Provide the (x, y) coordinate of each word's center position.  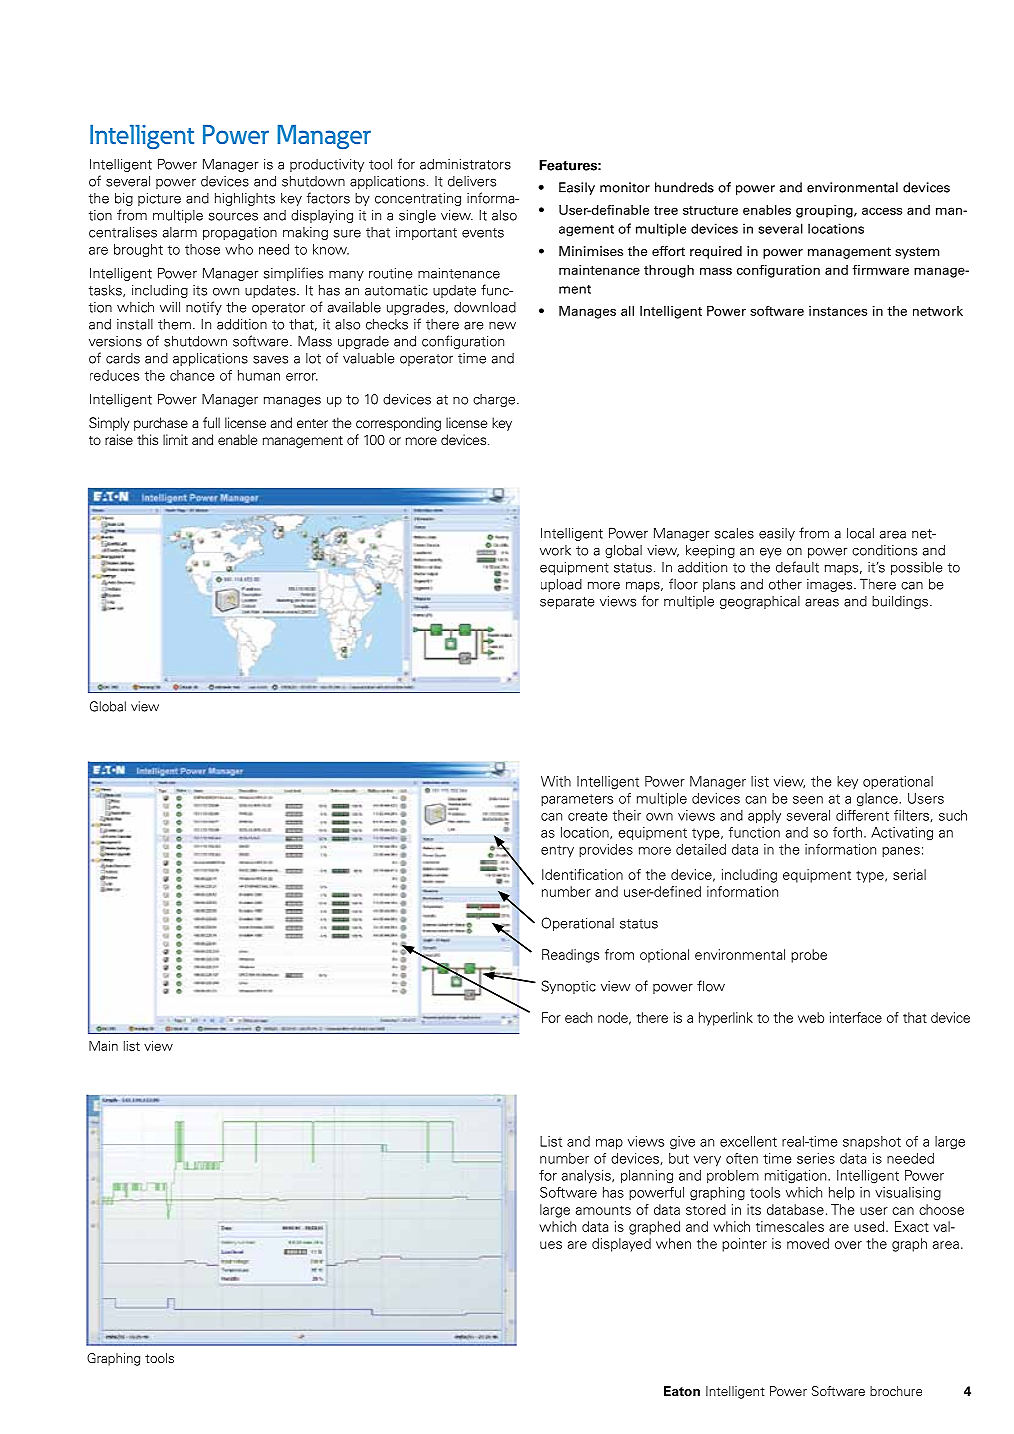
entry (557, 851)
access (882, 211)
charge (495, 400)
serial (909, 874)
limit (175, 439)
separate (567, 603)
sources (233, 216)
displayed (621, 1245)
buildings (901, 602)
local (860, 533)
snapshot (872, 1143)
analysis (587, 1177)
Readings (570, 956)
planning (647, 1177)
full (211, 422)
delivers (472, 181)
